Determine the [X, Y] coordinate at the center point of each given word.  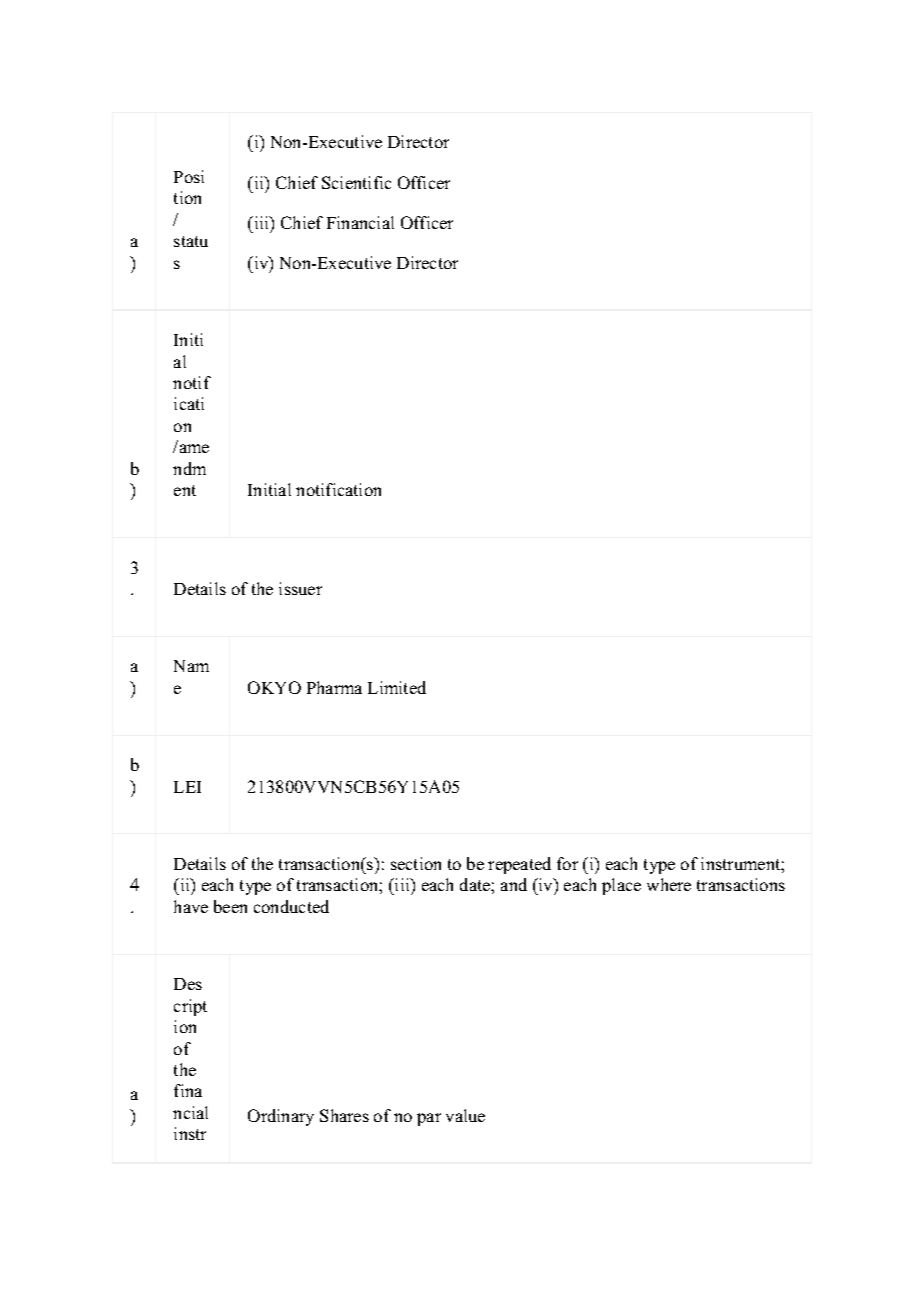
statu [191, 241]
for [567, 863]
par [429, 1119]
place [621, 886]
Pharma [334, 687]
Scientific [356, 182]
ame [194, 448]
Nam [191, 666]
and [514, 884]
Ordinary [281, 1117]
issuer [300, 588]
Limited [397, 687]
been [230, 906]
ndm [189, 468]
